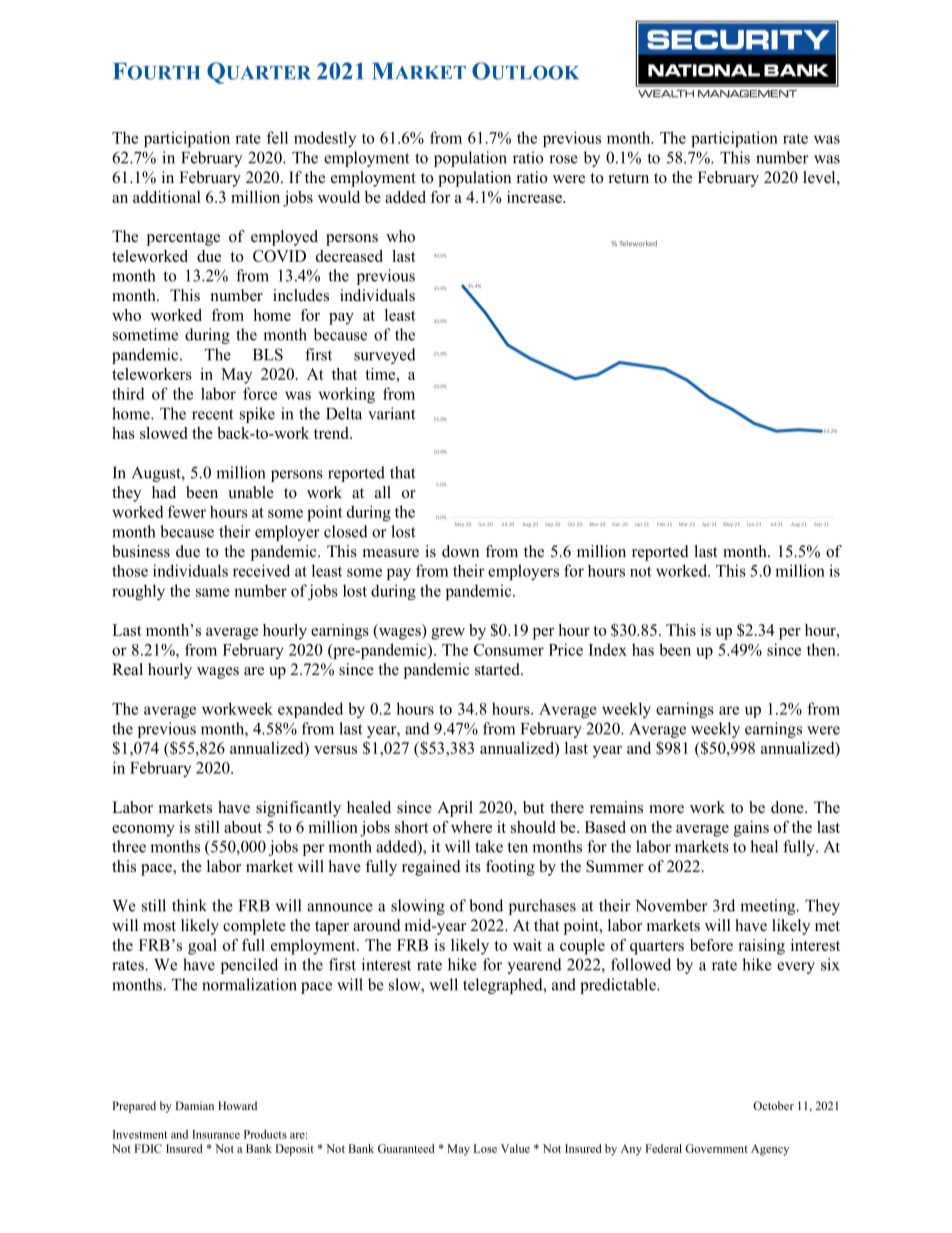 The width and height of the screenshot is (952, 1233). What do you see at coordinates (391, 413) in the screenshot?
I see `variant` at bounding box center [391, 413].
